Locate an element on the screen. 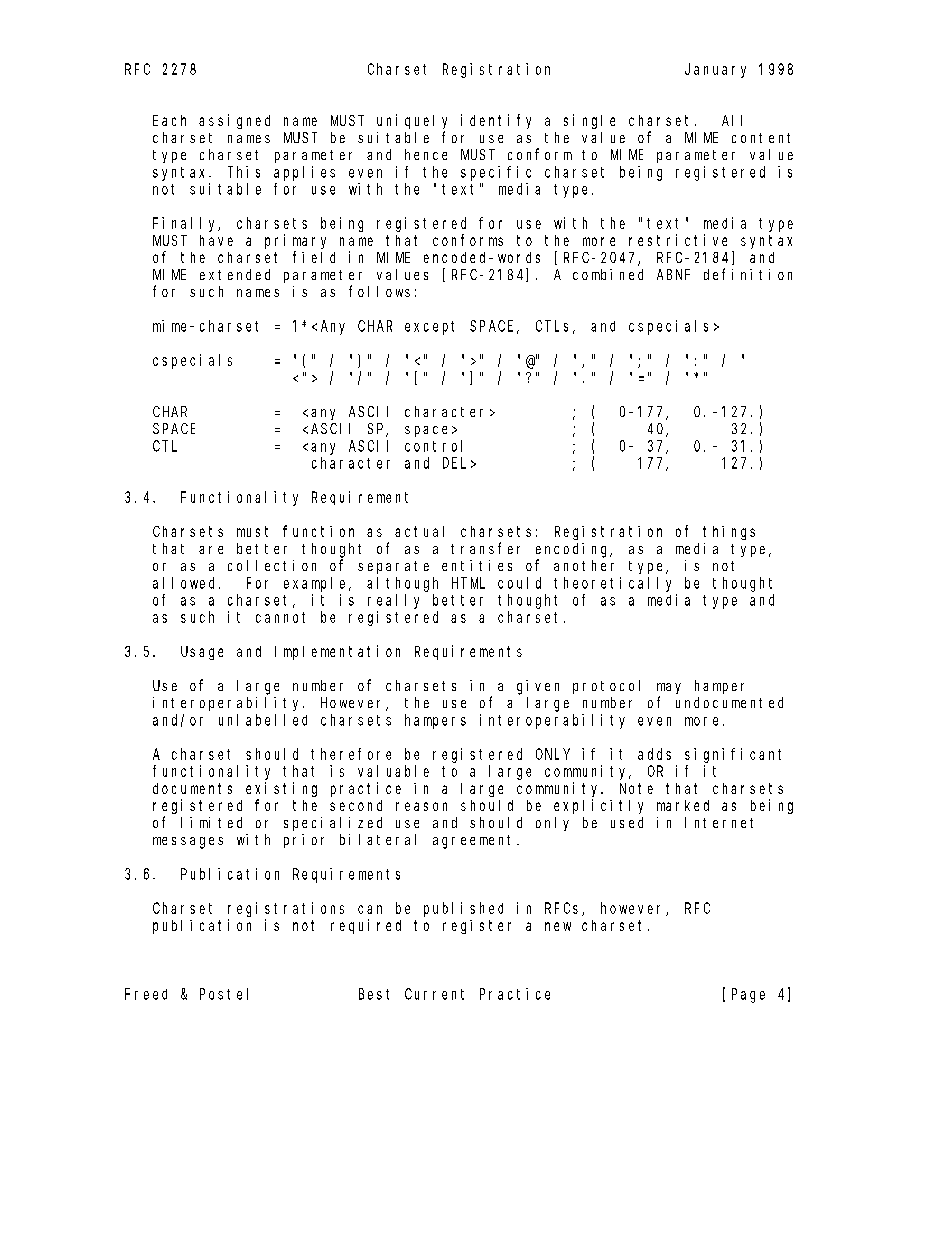 This screenshot has width=952, height=1233. single is located at coordinates (589, 121).
